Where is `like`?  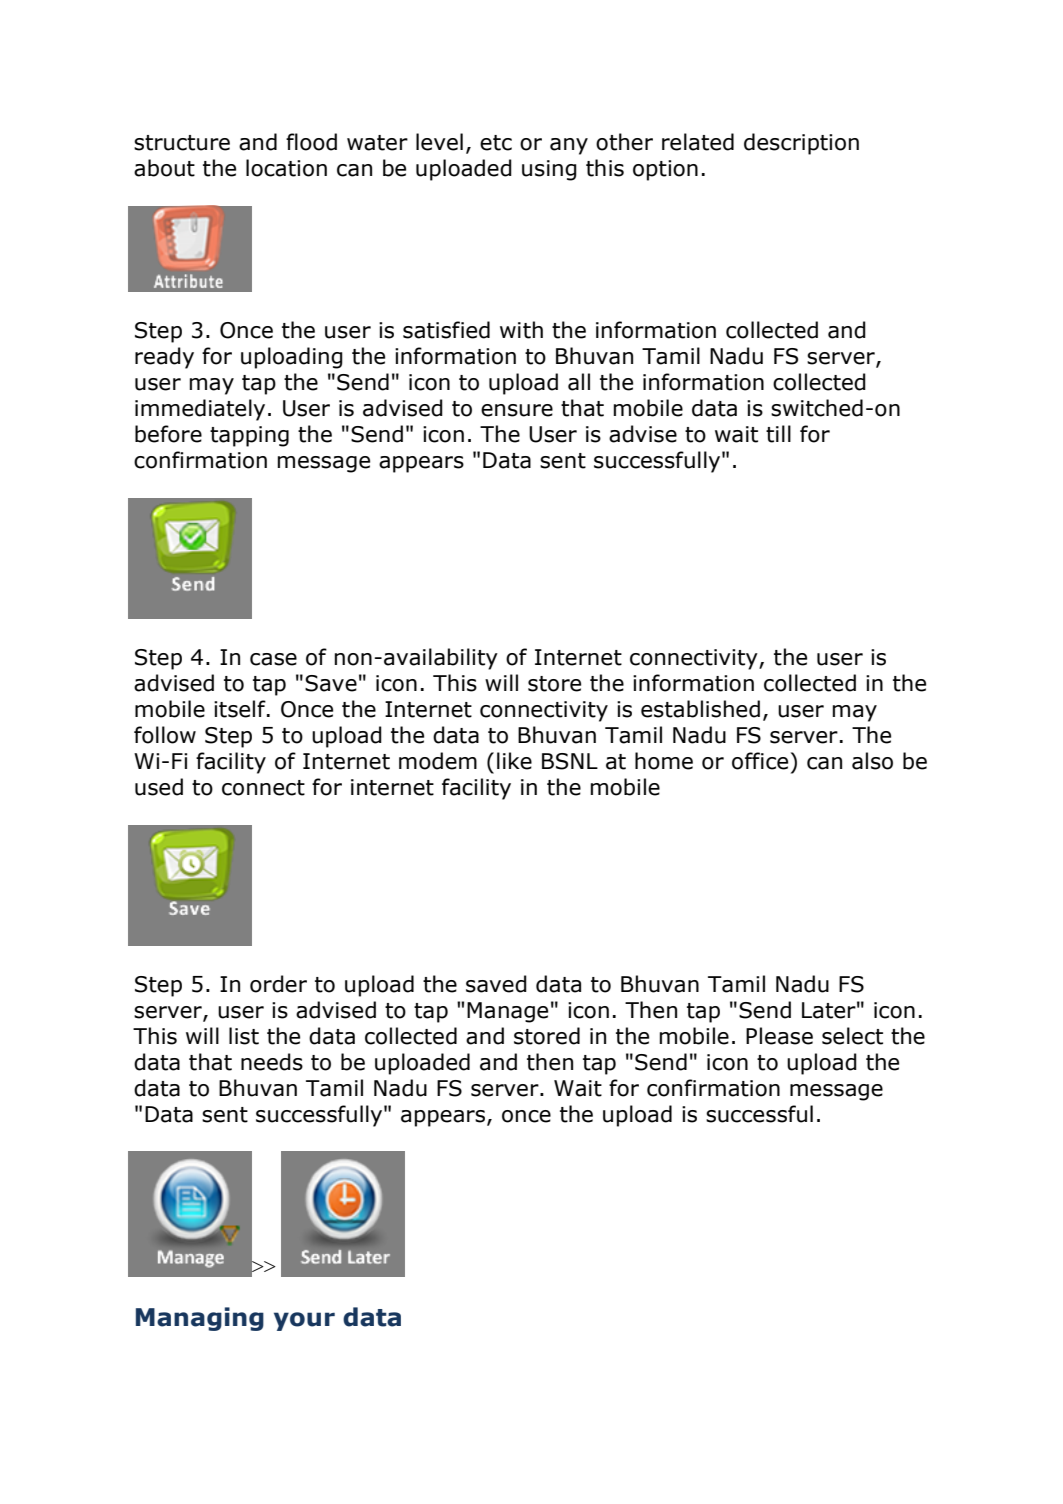
like is located at coordinates (514, 761).
